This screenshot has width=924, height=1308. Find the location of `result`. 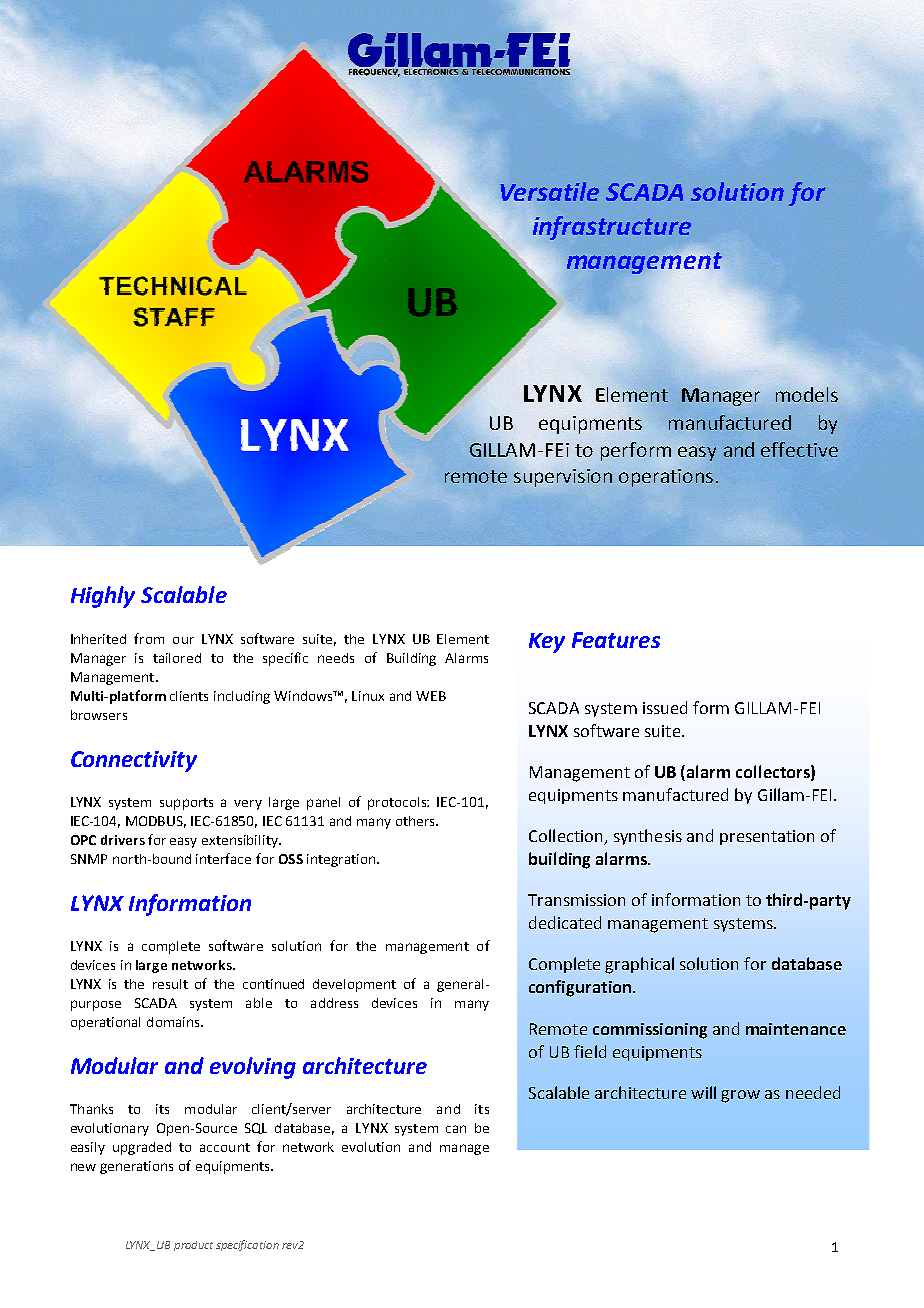

result is located at coordinates (170, 984).
